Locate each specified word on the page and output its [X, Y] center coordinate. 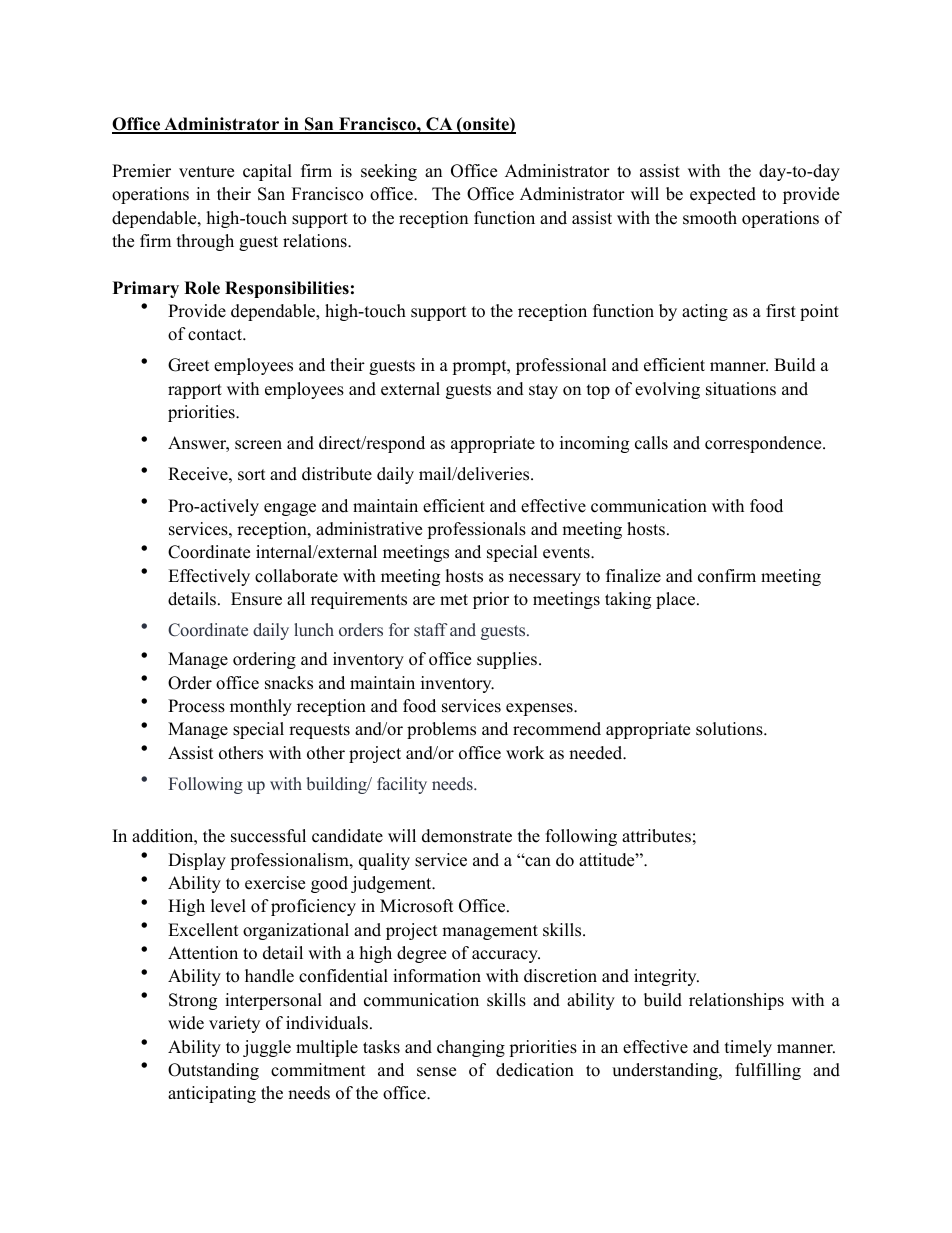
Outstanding [213, 1071]
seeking [389, 172]
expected [723, 195]
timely [748, 1048]
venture [206, 172]
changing [471, 1048]
